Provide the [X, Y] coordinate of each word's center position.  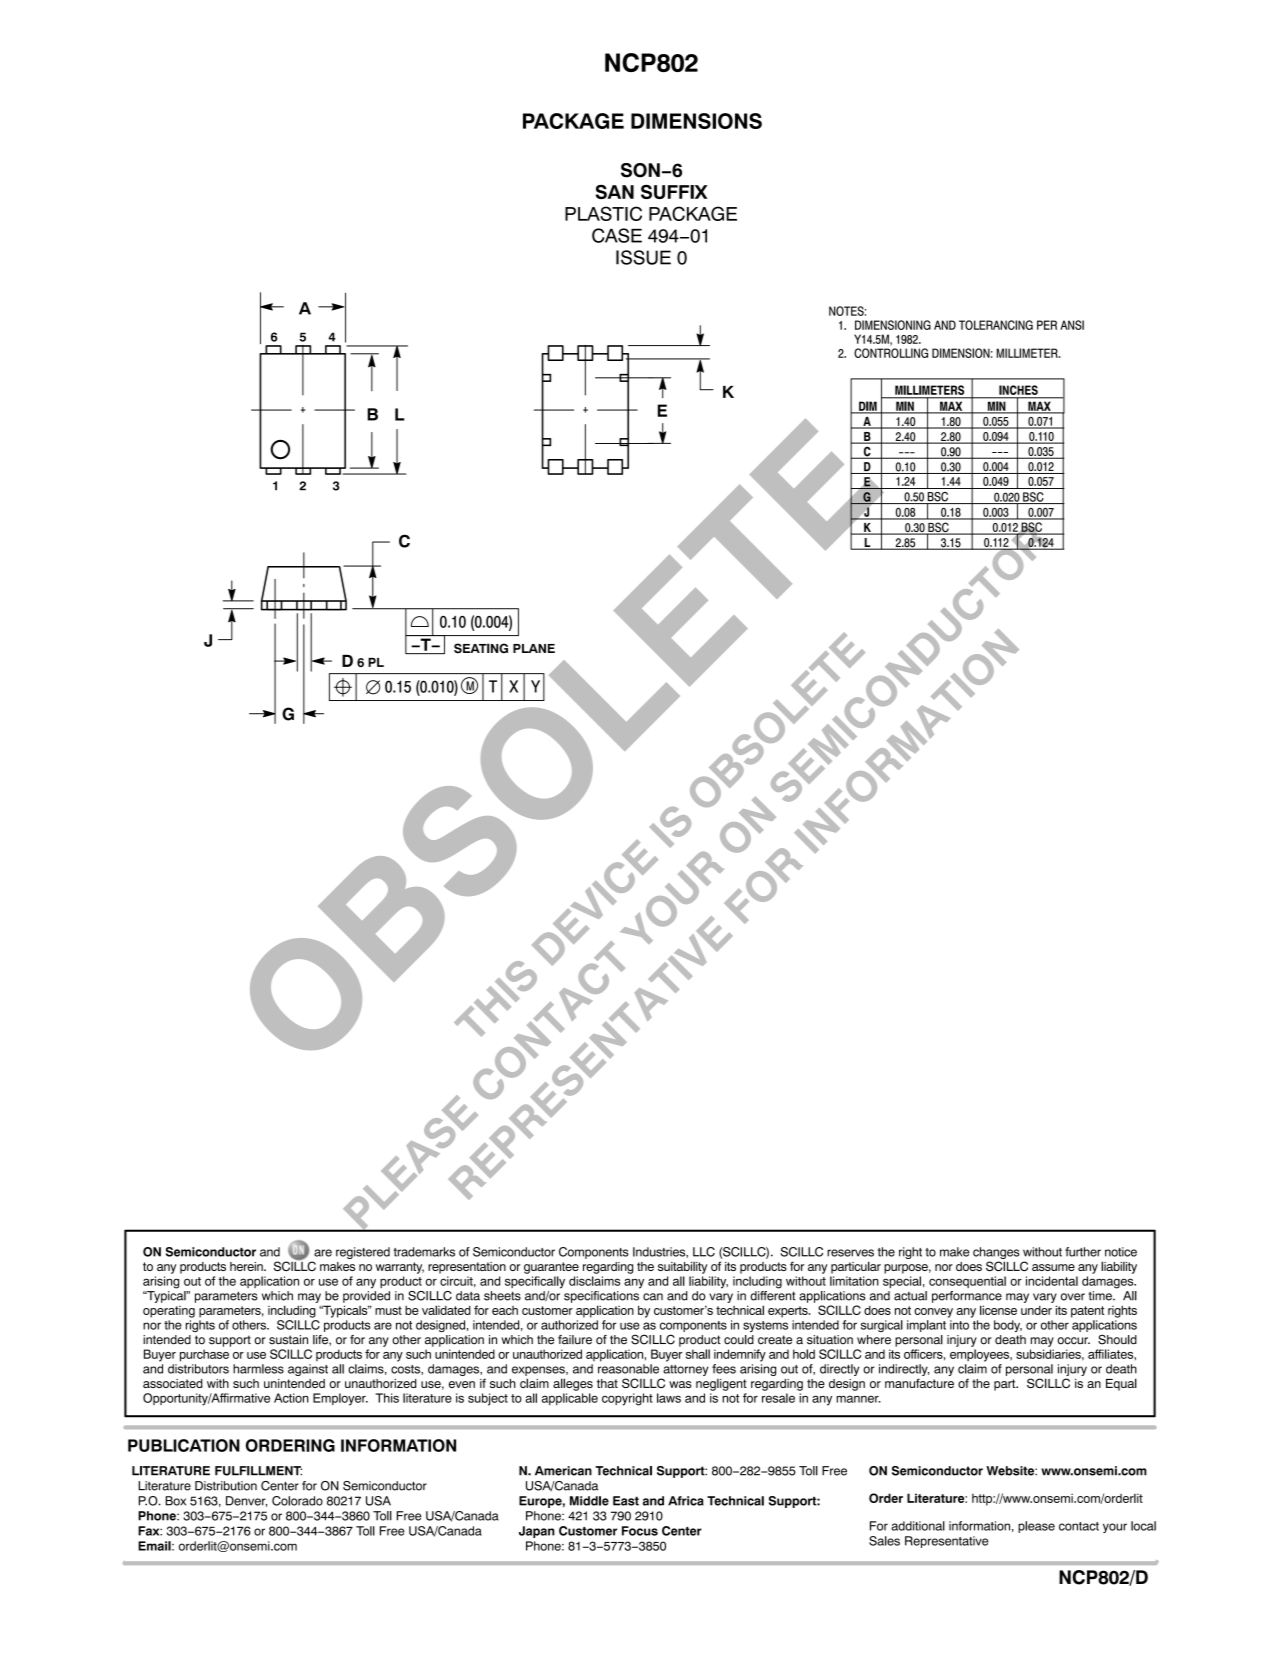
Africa [686, 1501]
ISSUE [643, 257]
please [1036, 1527]
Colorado [297, 1501]
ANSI [1072, 325]
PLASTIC [603, 213]
